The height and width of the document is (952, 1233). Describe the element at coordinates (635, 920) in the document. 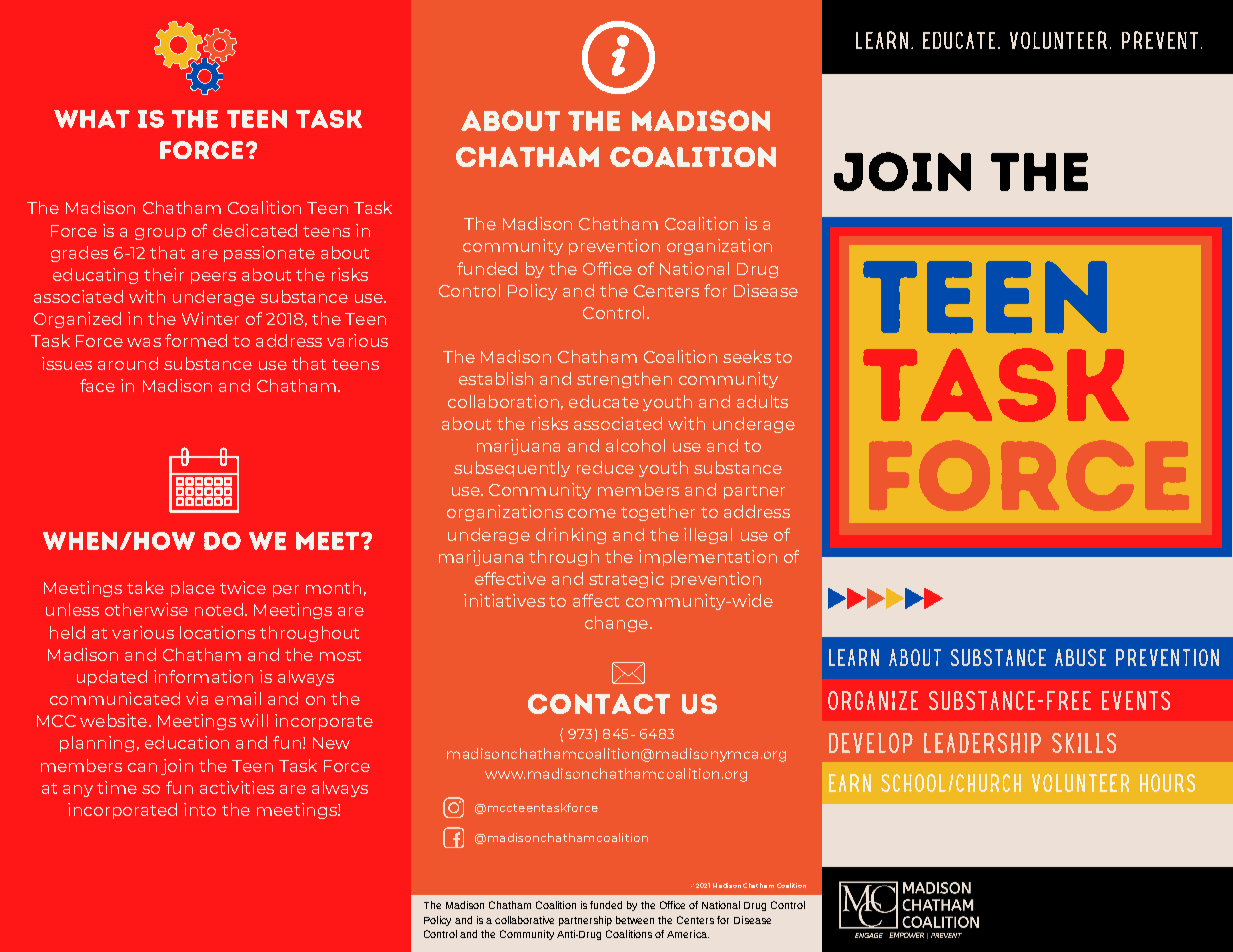

I see `between` at that location.
